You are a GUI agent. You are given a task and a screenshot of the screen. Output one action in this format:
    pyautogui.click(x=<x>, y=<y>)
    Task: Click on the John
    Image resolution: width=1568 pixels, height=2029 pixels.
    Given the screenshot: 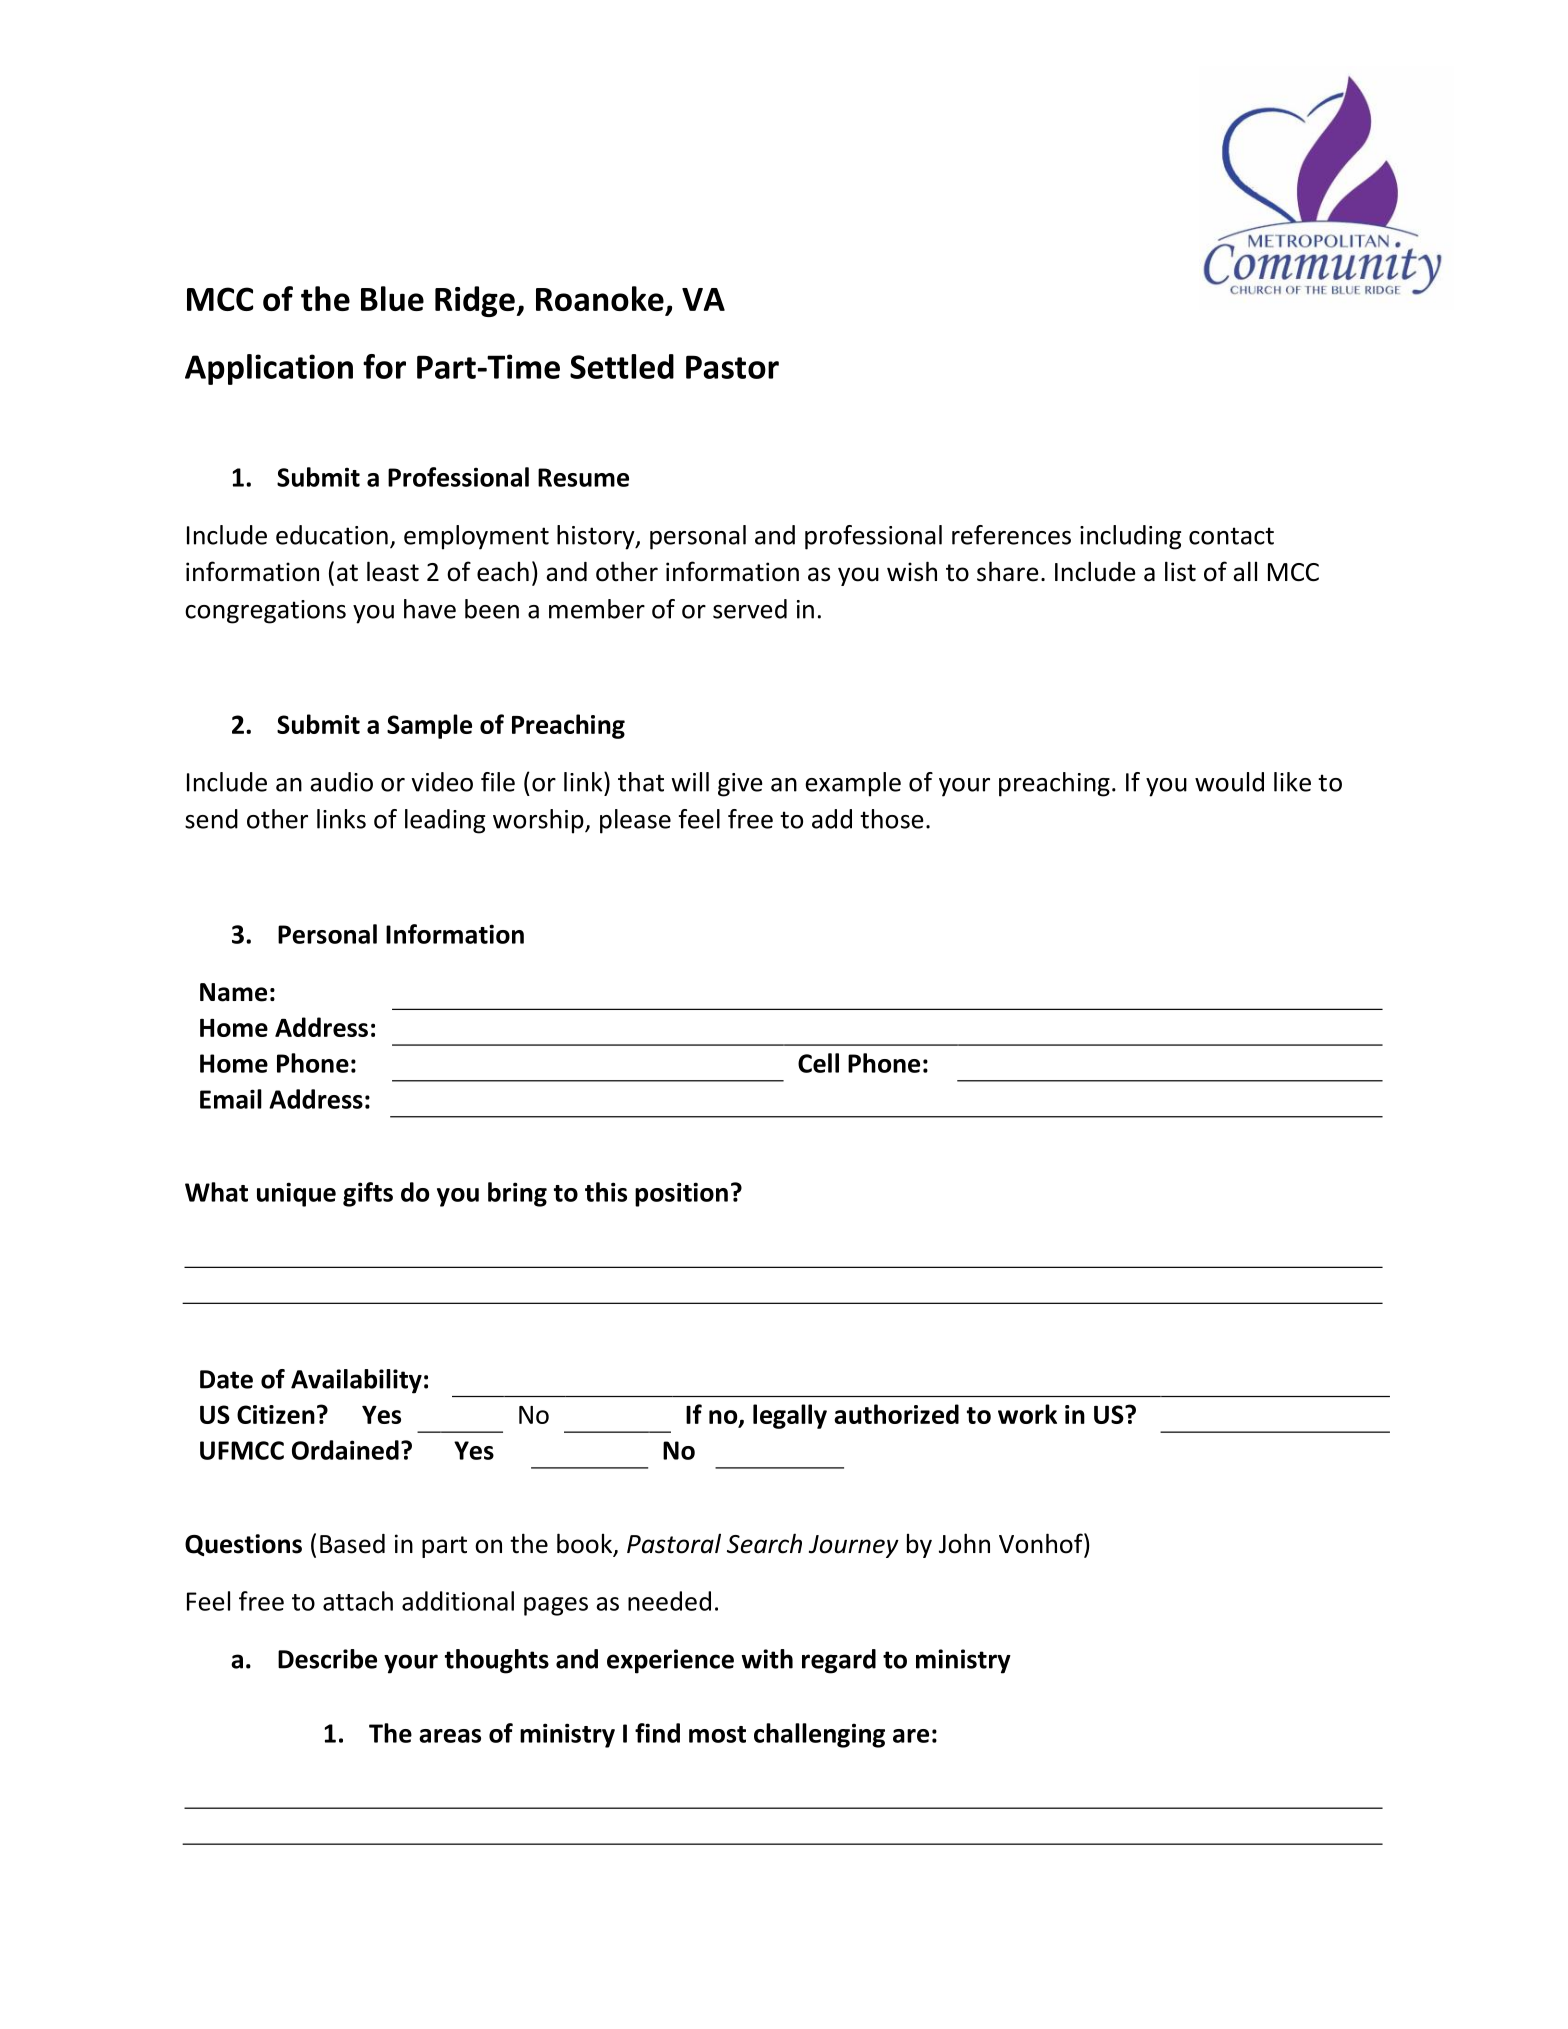 What is the action you would take?
    pyautogui.click(x=964, y=1543)
